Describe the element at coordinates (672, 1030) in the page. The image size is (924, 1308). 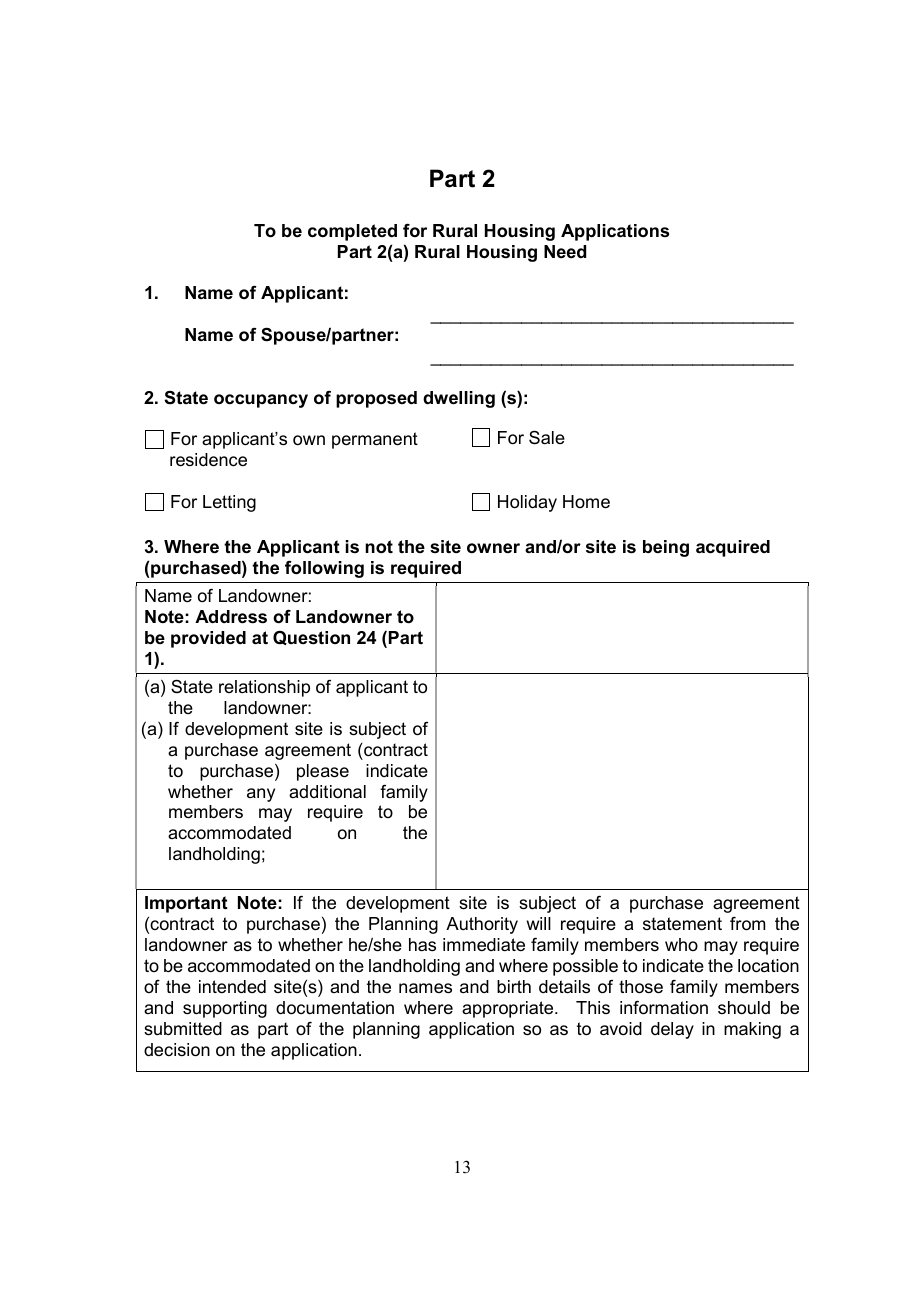
I see `delay` at that location.
